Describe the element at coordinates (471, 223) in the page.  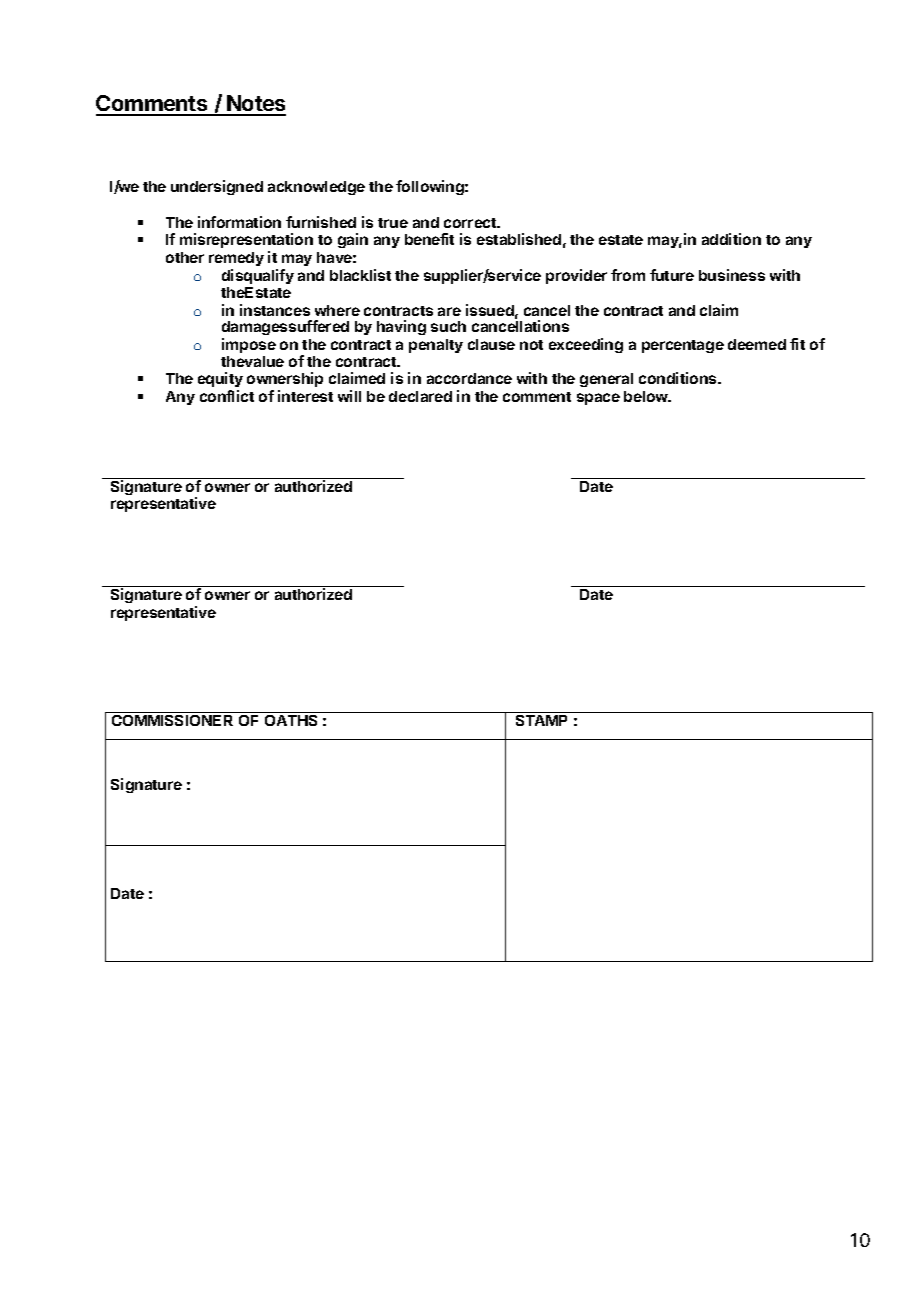
I see `correct` at that location.
